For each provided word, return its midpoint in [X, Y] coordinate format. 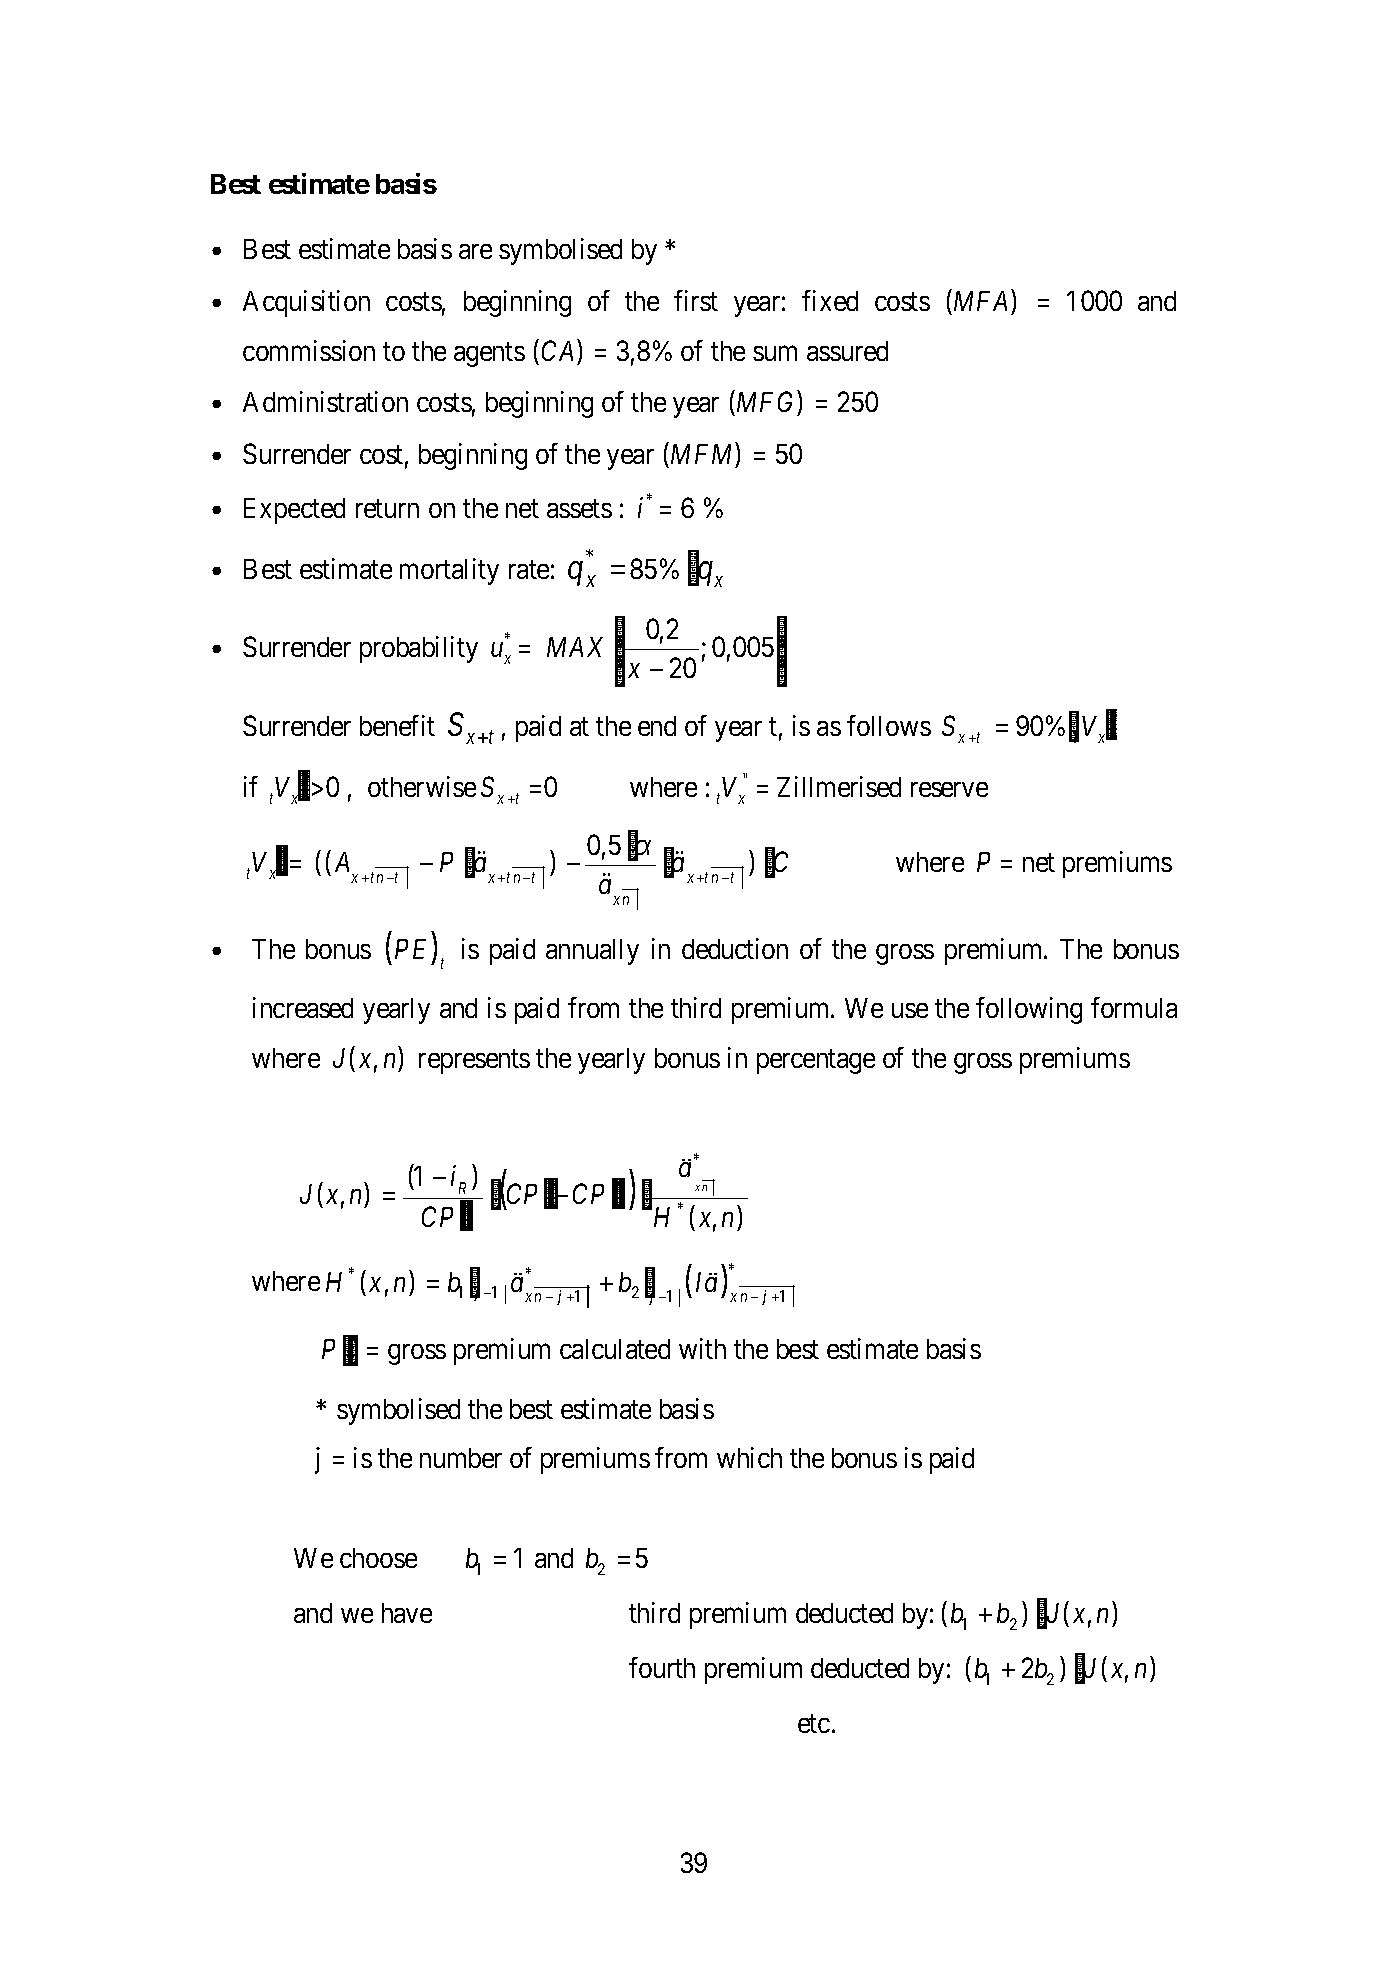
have [407, 1613]
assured [847, 351]
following [1029, 1010]
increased [303, 1007]
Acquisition [306, 303]
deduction [735, 948]
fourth [662, 1667]
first [696, 300]
